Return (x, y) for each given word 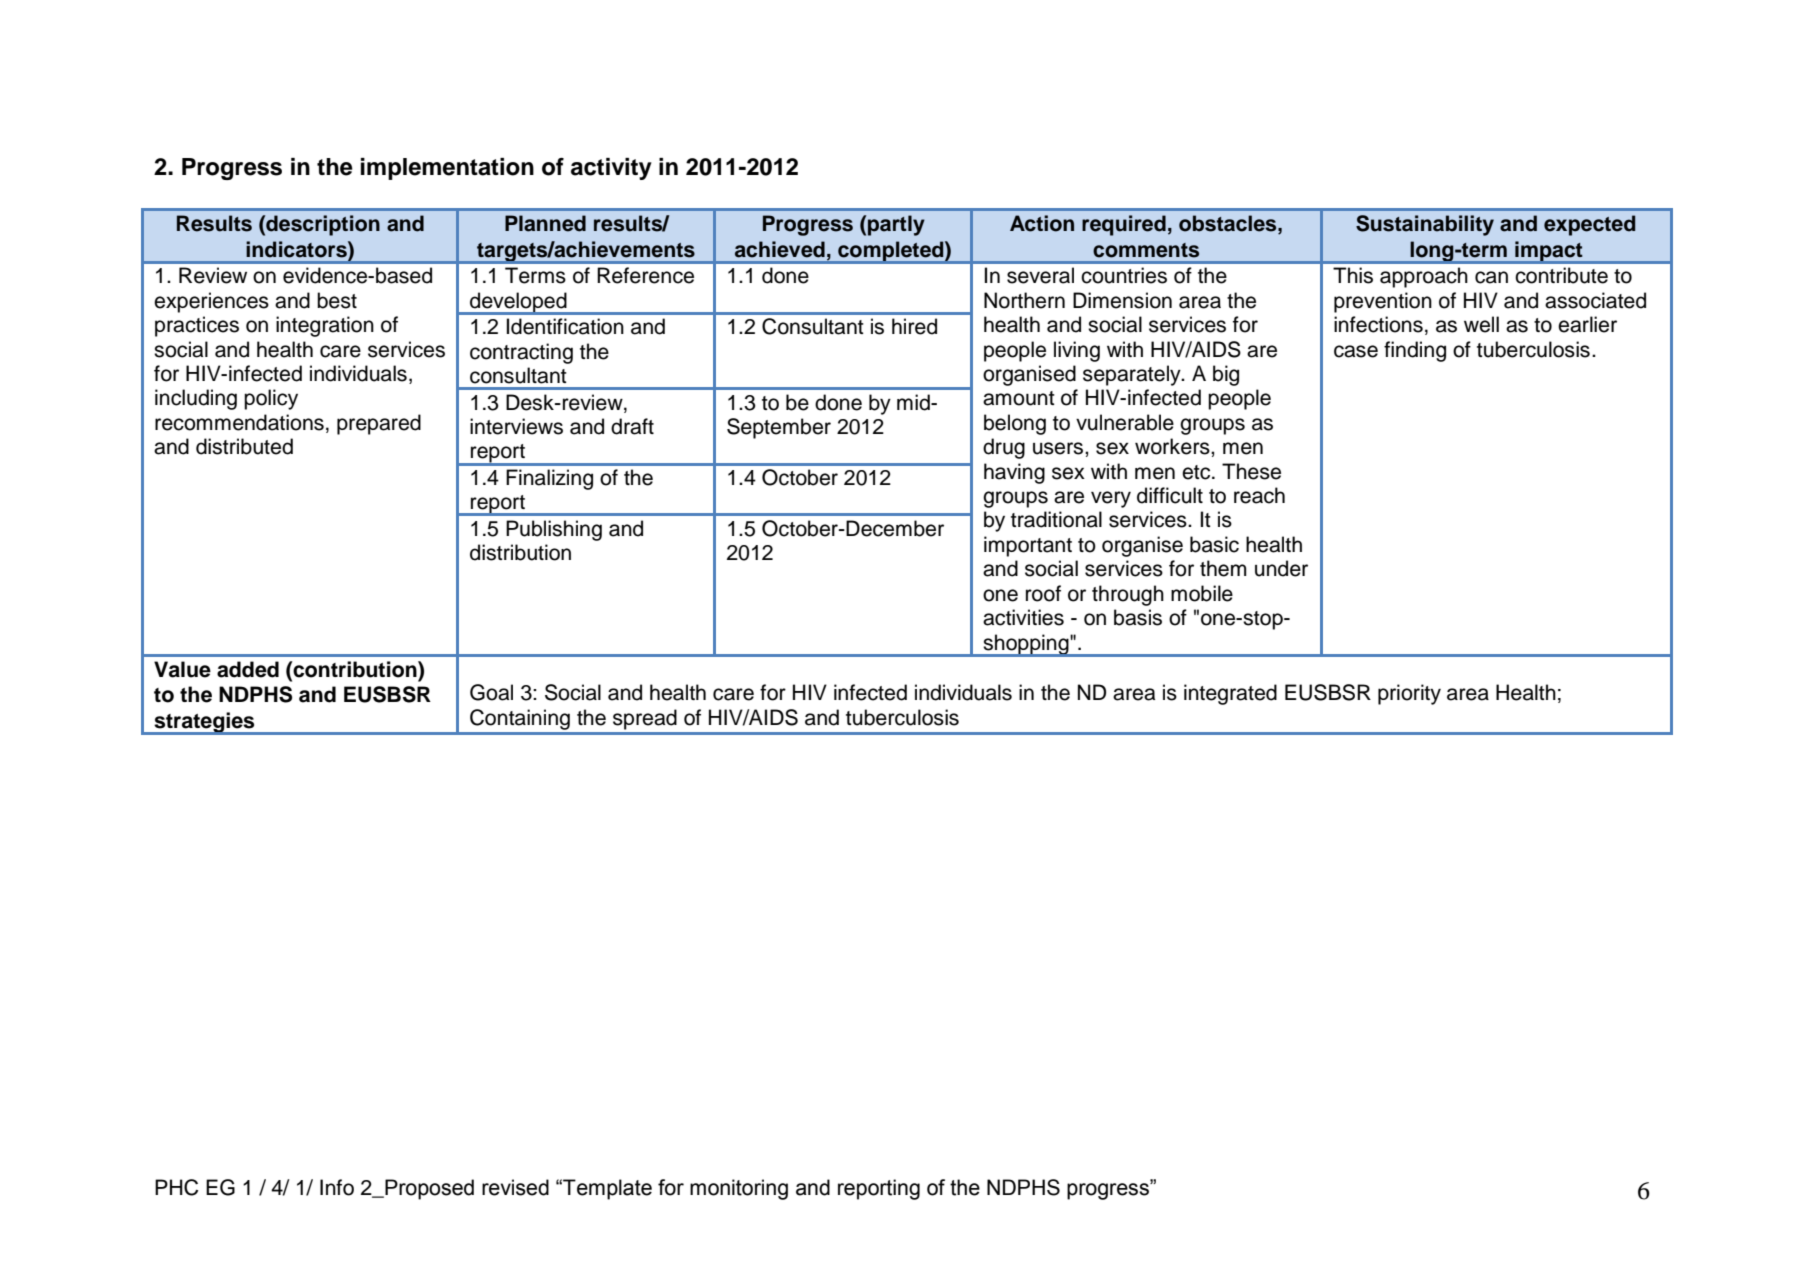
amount (1019, 398)
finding (1415, 351)
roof (1043, 593)
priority (1409, 694)
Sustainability (1425, 225)
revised (515, 1187)
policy (271, 399)
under (1281, 568)
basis (1138, 617)
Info (337, 1187)
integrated (1230, 694)
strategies (204, 723)
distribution (520, 552)
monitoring (739, 1189)
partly (896, 225)
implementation (447, 169)
